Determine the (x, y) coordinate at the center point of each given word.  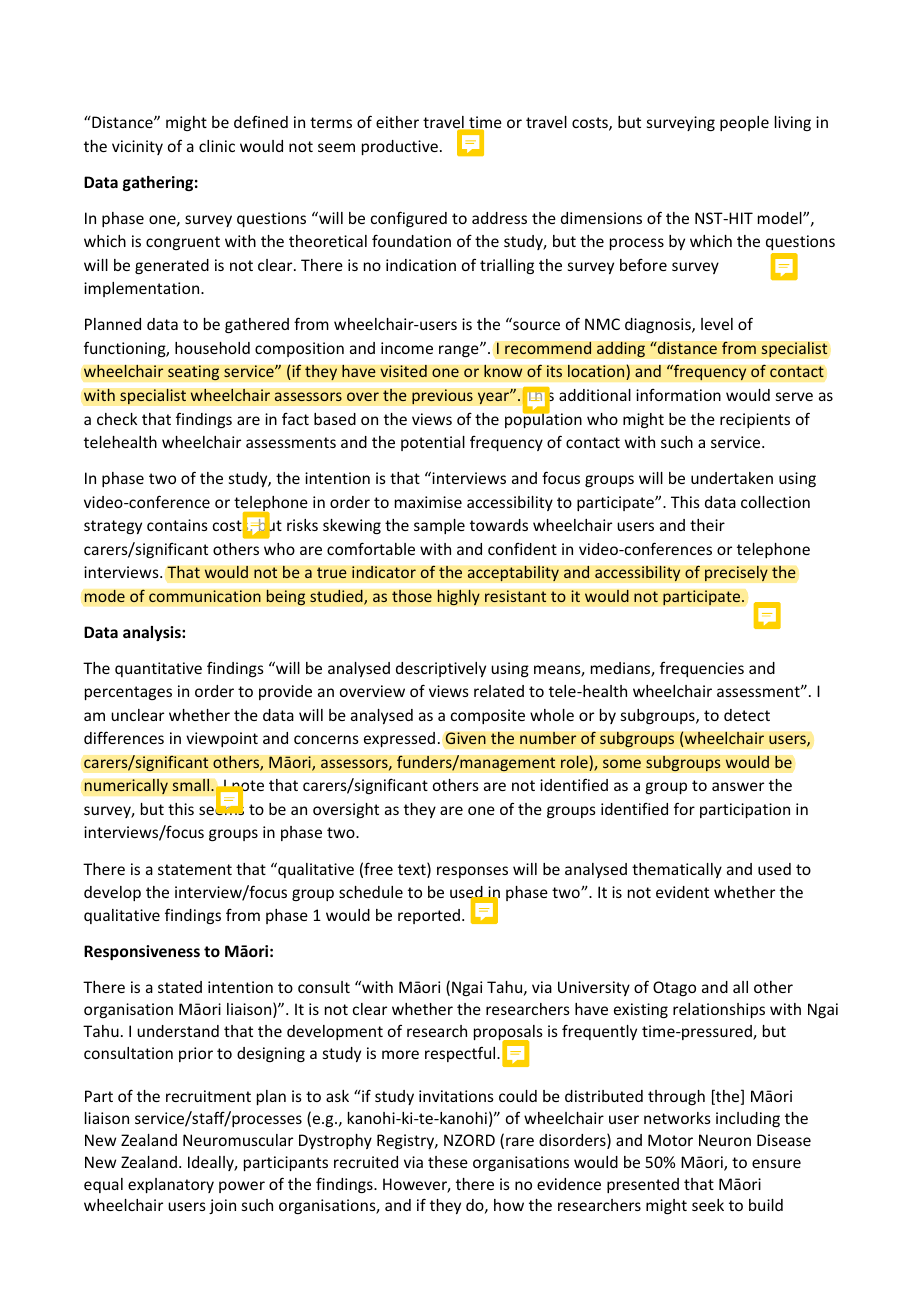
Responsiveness (142, 952)
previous (442, 397)
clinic (217, 146)
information (678, 395)
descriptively (441, 669)
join (222, 1206)
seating (194, 373)
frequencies (702, 669)
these (448, 1162)
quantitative (158, 669)
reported (429, 916)
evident (682, 892)
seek (708, 1205)
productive (400, 147)
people (744, 123)
